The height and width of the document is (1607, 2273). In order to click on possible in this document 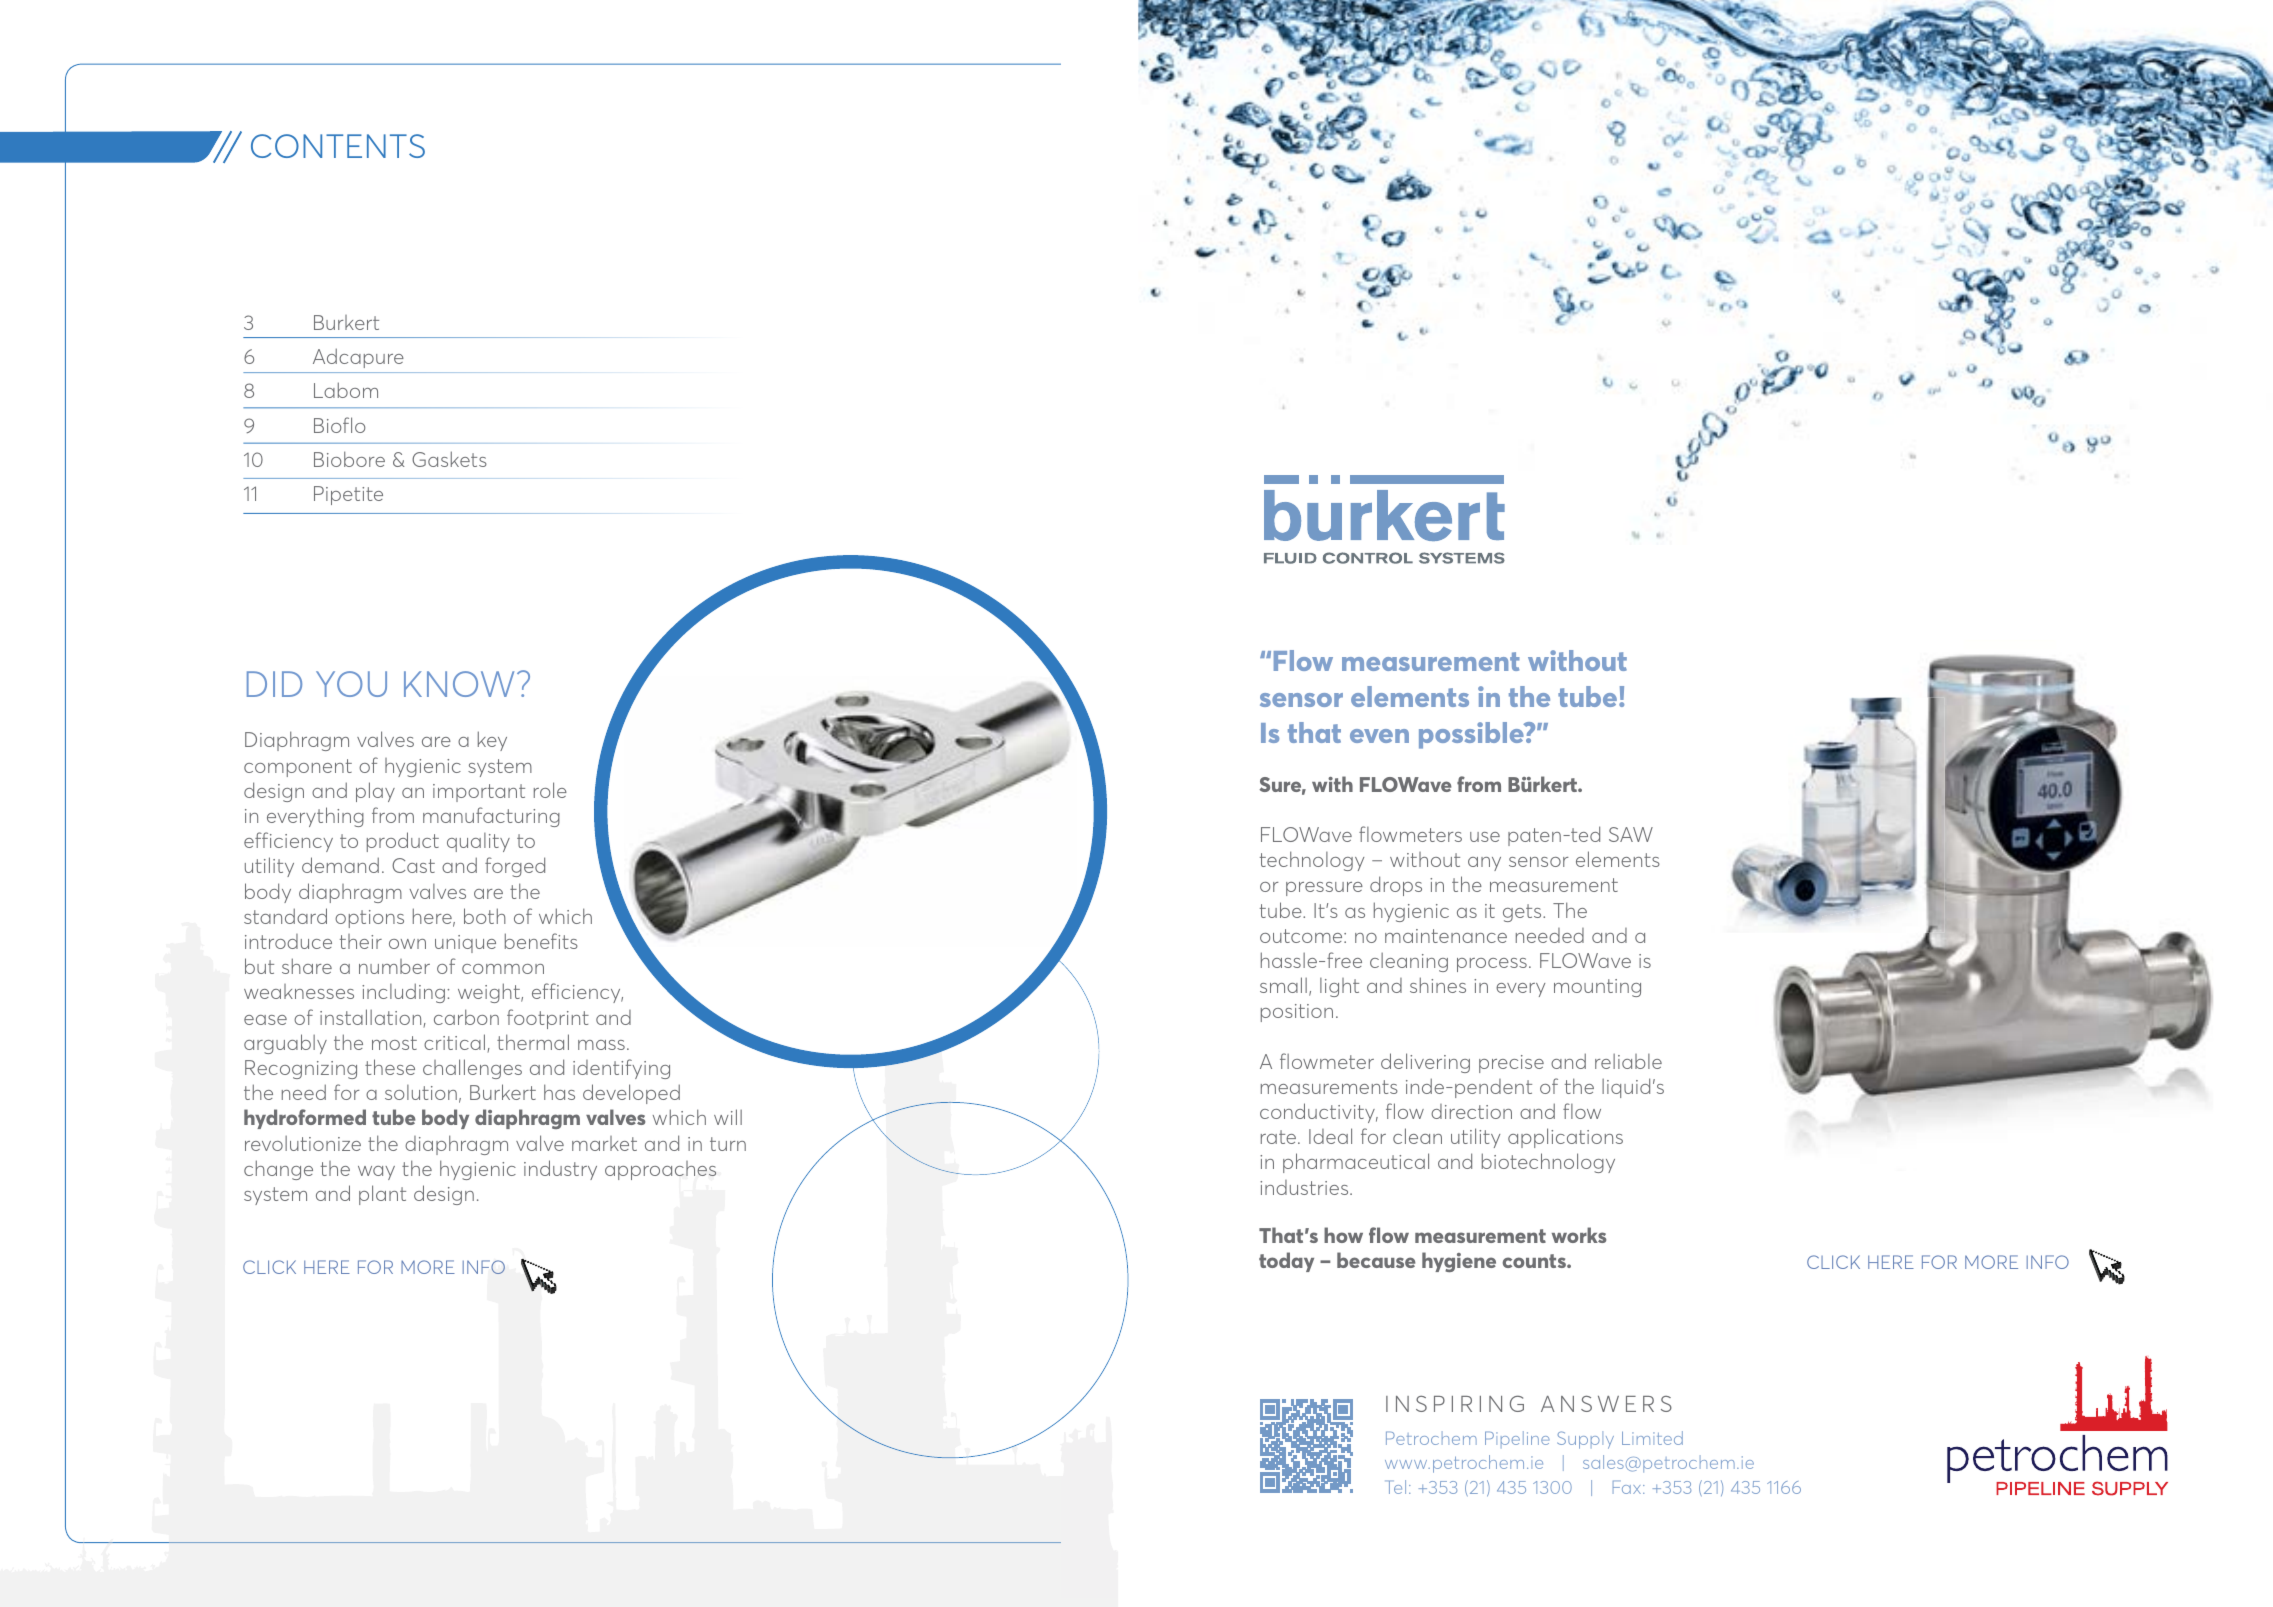, I will do `click(1472, 735)`.
